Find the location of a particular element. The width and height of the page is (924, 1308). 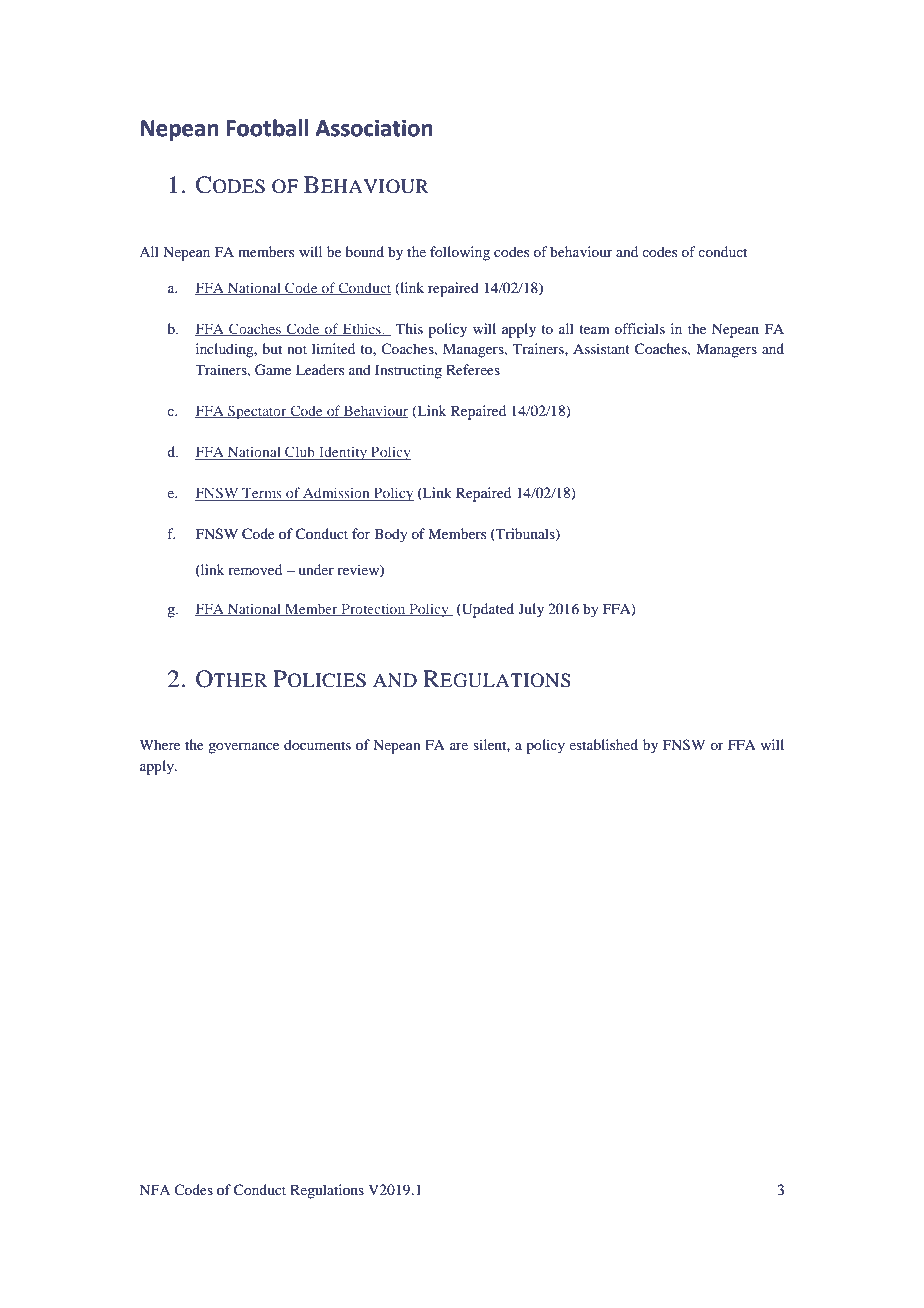

Association is located at coordinates (374, 128).
